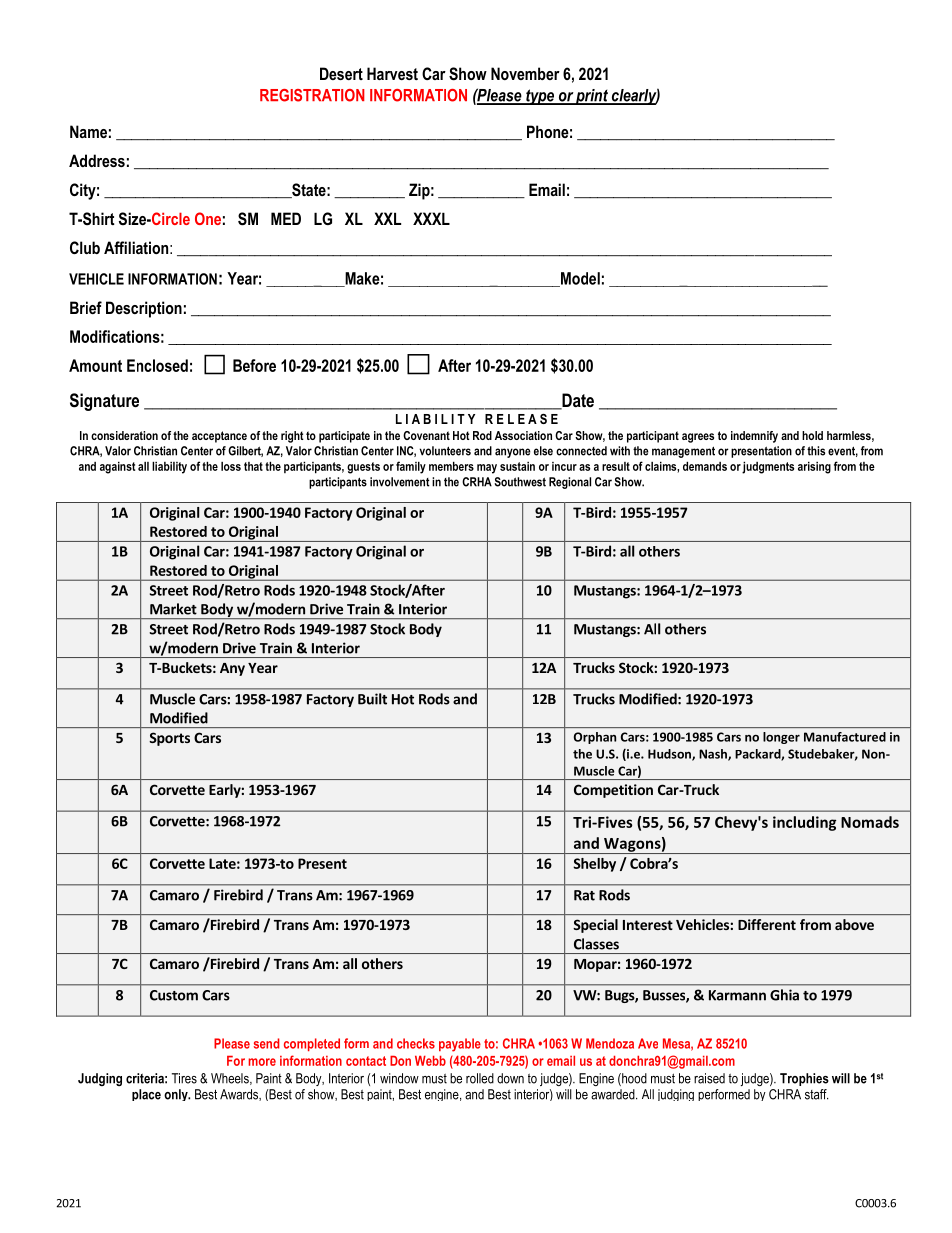 This document has width=952, height=1233. I want to click on type, so click(540, 97).
